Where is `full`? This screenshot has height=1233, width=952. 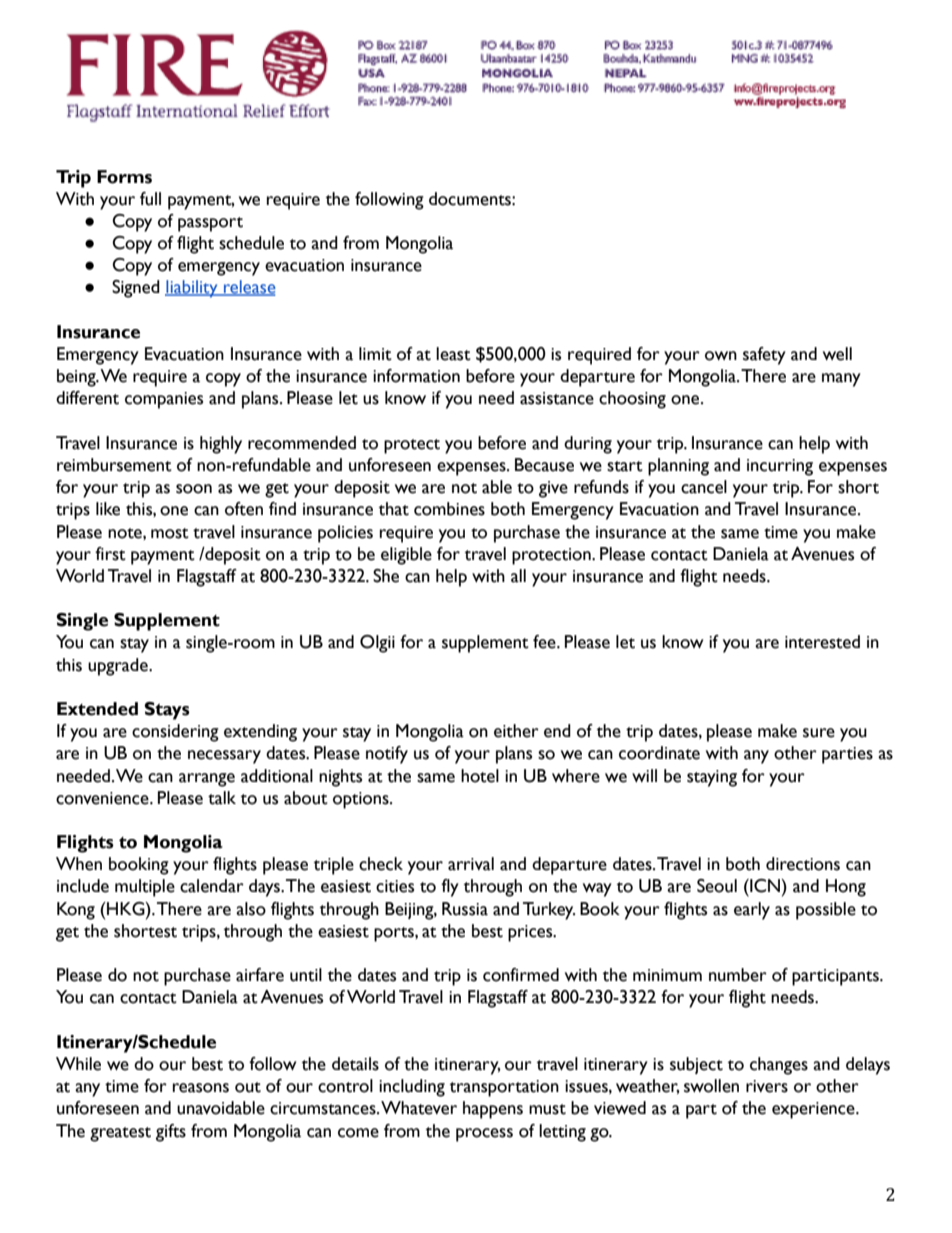
full is located at coordinates (150, 199).
